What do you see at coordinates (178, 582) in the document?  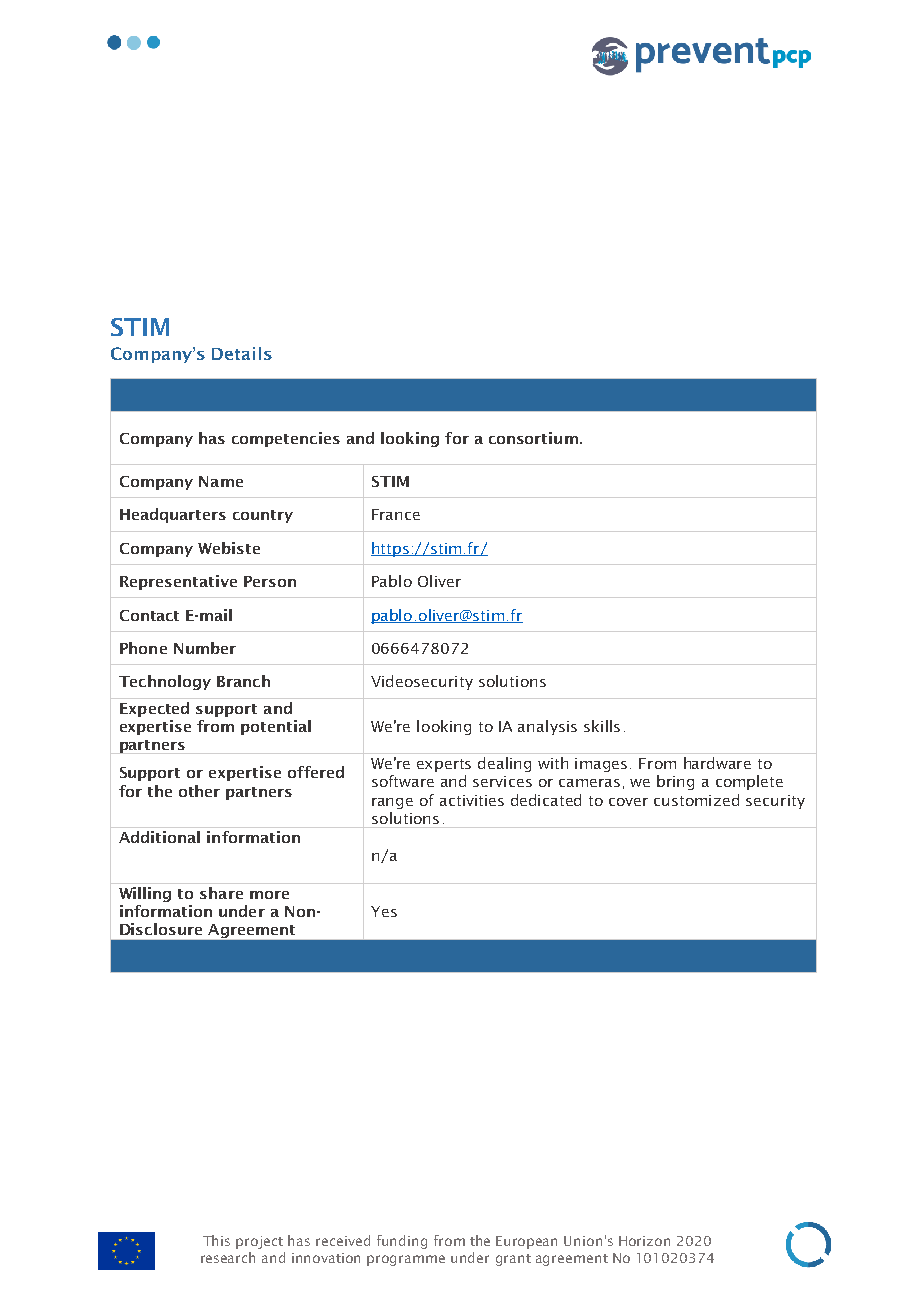 I see `Representative` at bounding box center [178, 582].
